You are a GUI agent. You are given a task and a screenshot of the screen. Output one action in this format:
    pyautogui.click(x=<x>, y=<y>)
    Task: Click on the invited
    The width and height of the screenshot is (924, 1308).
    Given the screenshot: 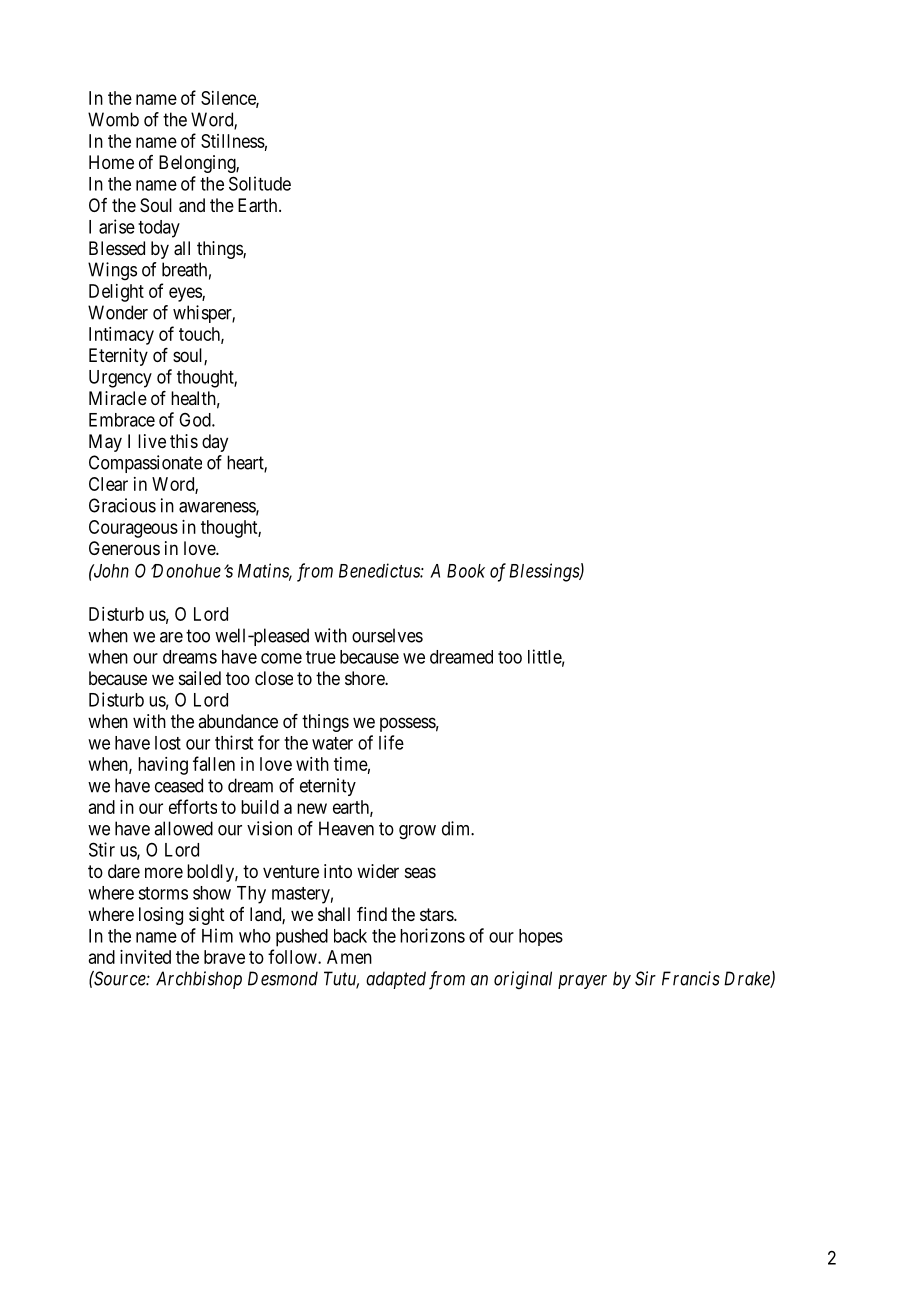 What is the action you would take?
    pyautogui.click(x=145, y=957)
